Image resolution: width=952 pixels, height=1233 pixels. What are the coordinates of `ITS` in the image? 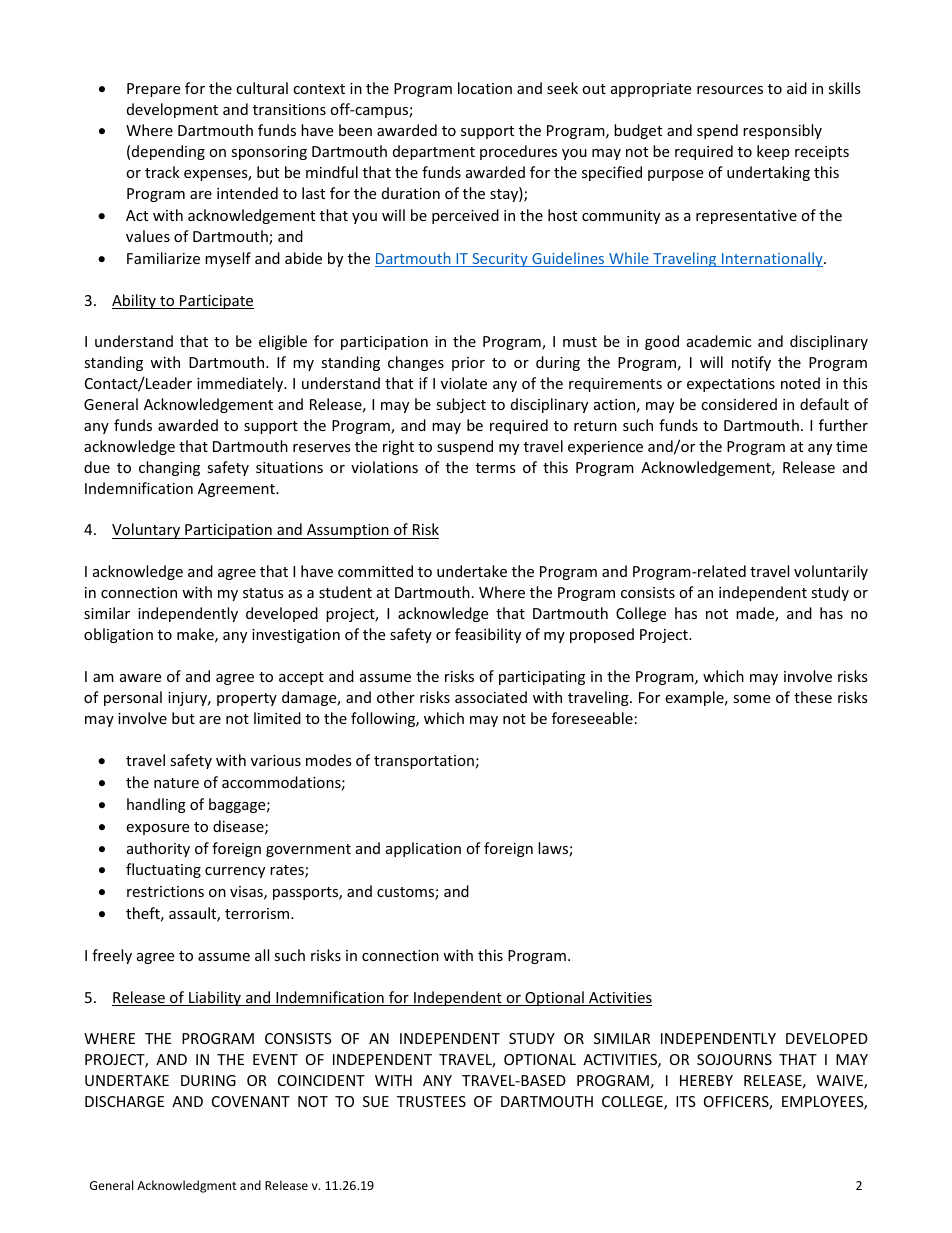 It's located at (686, 1101).
